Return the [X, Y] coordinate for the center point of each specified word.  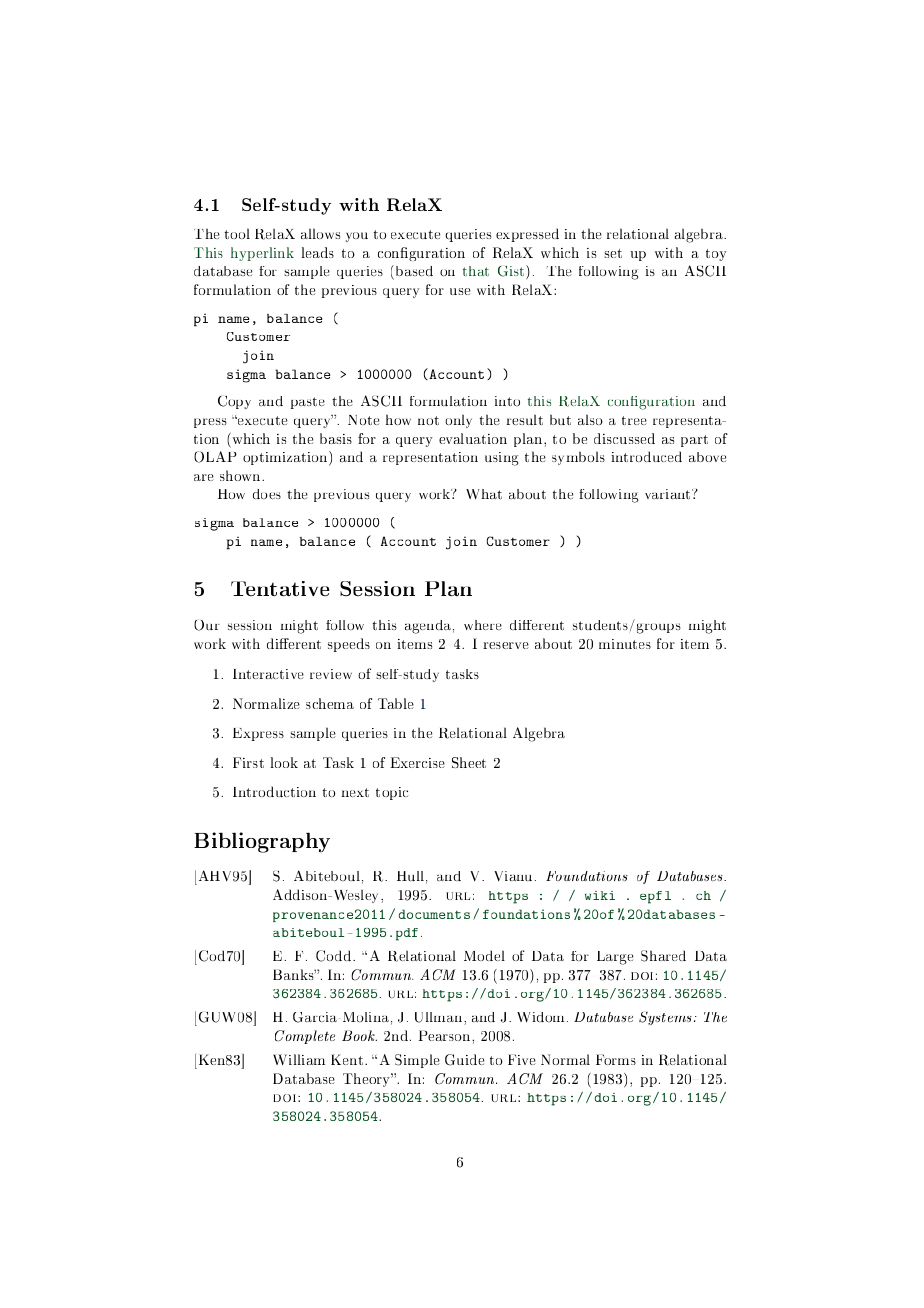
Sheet [469, 762]
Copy [234, 402]
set [613, 253]
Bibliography [262, 842]
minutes [625, 644]
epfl [655, 897]
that [476, 271]
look [284, 762]
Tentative [280, 588]
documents [434, 914]
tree [634, 420]
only [458, 421]
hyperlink [262, 254]
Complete [305, 1037]
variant [669, 494]
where [483, 625]
